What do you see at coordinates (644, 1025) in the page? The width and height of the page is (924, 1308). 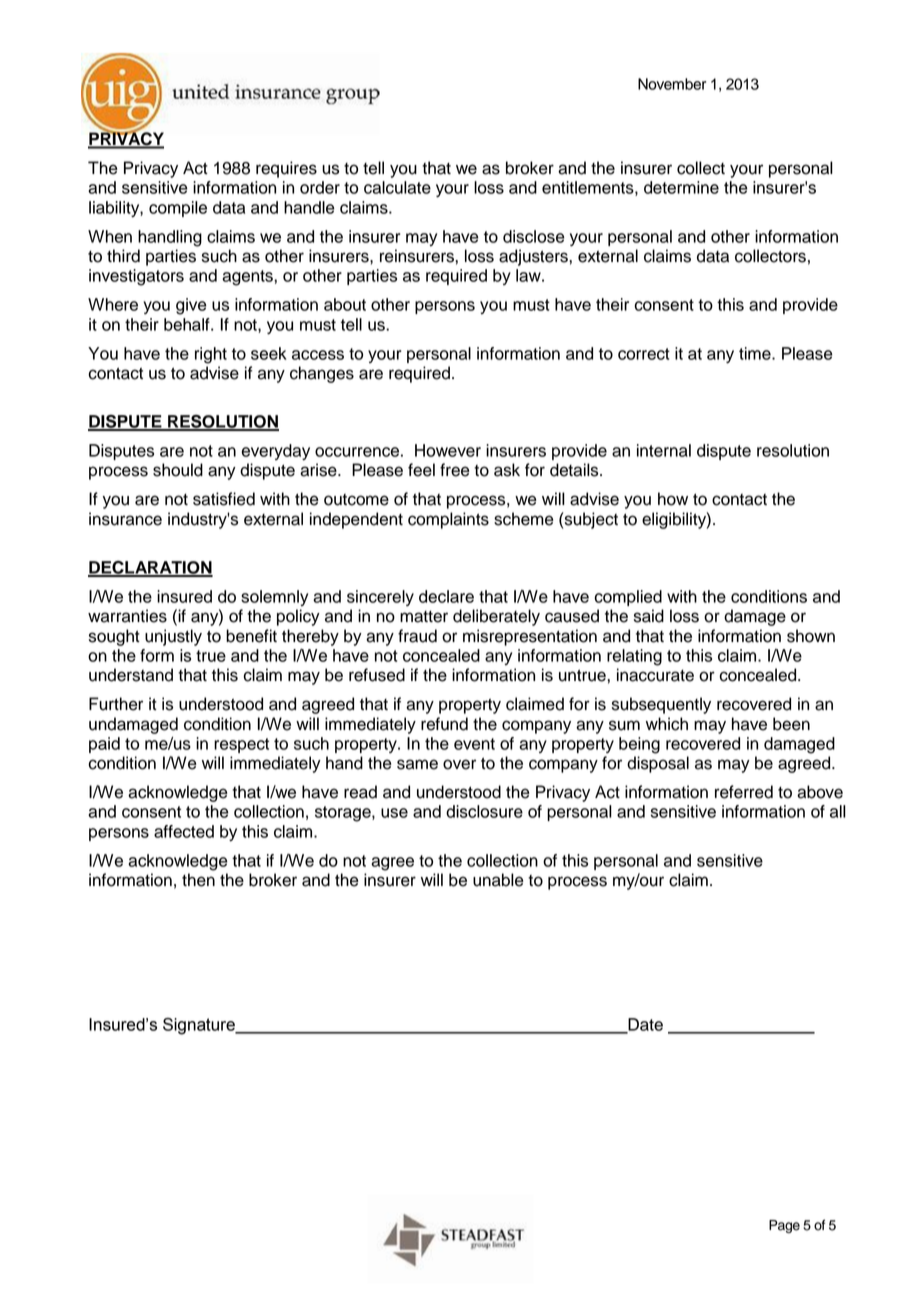 I see `Date` at bounding box center [644, 1025].
